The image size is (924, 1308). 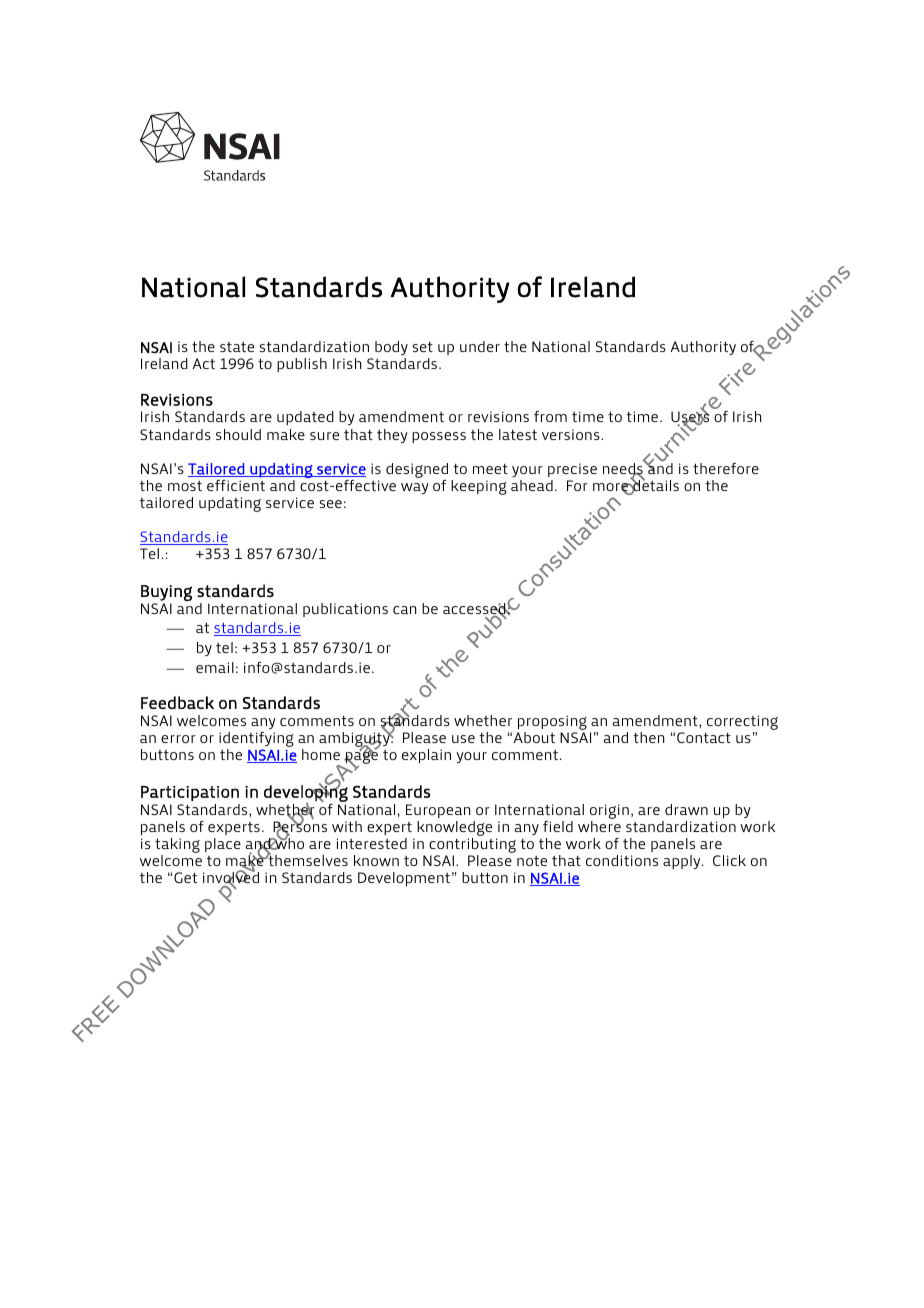 I want to click on Users, so click(x=690, y=417).
